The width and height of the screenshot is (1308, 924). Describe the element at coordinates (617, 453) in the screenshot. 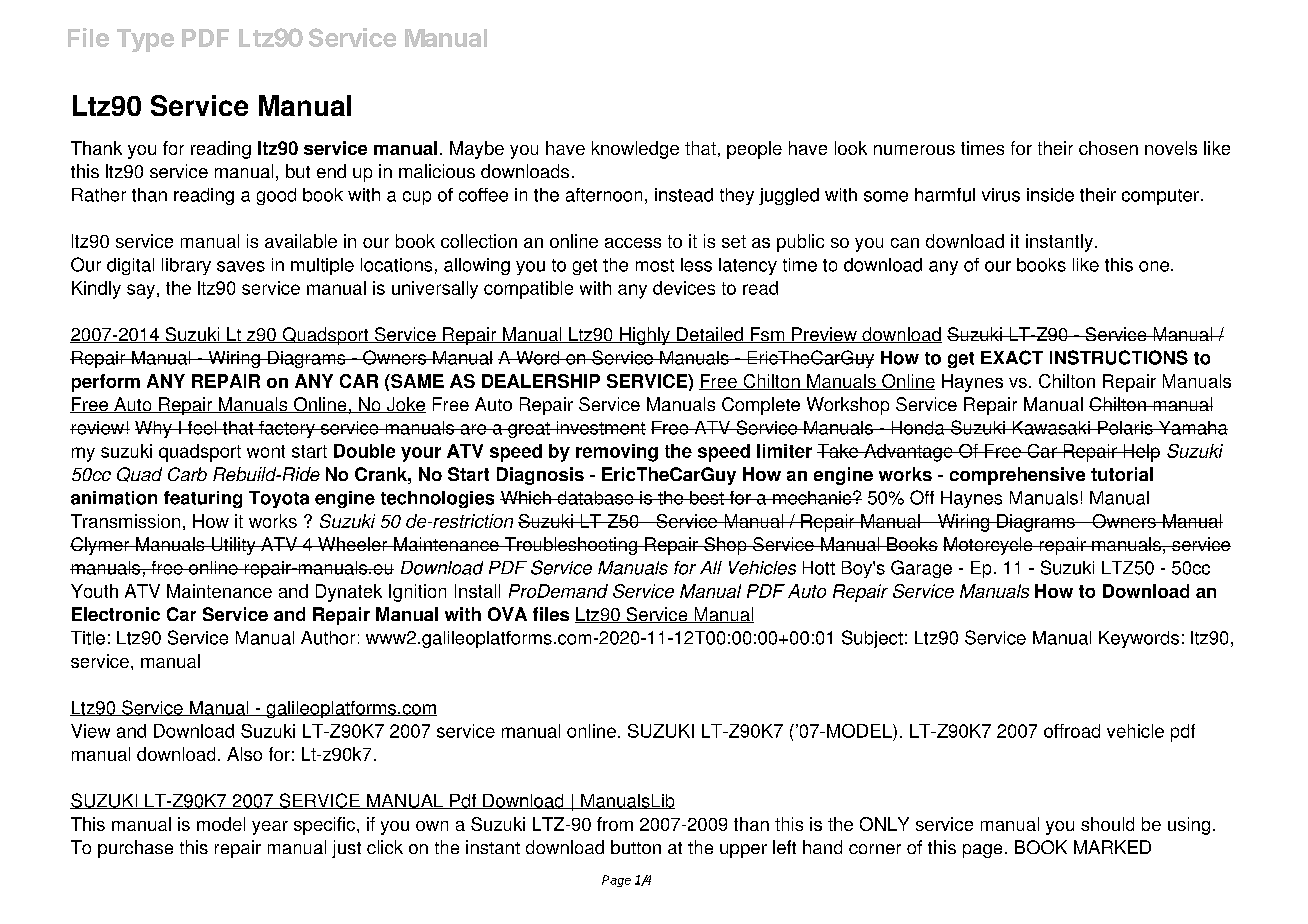

I see `removing` at that location.
